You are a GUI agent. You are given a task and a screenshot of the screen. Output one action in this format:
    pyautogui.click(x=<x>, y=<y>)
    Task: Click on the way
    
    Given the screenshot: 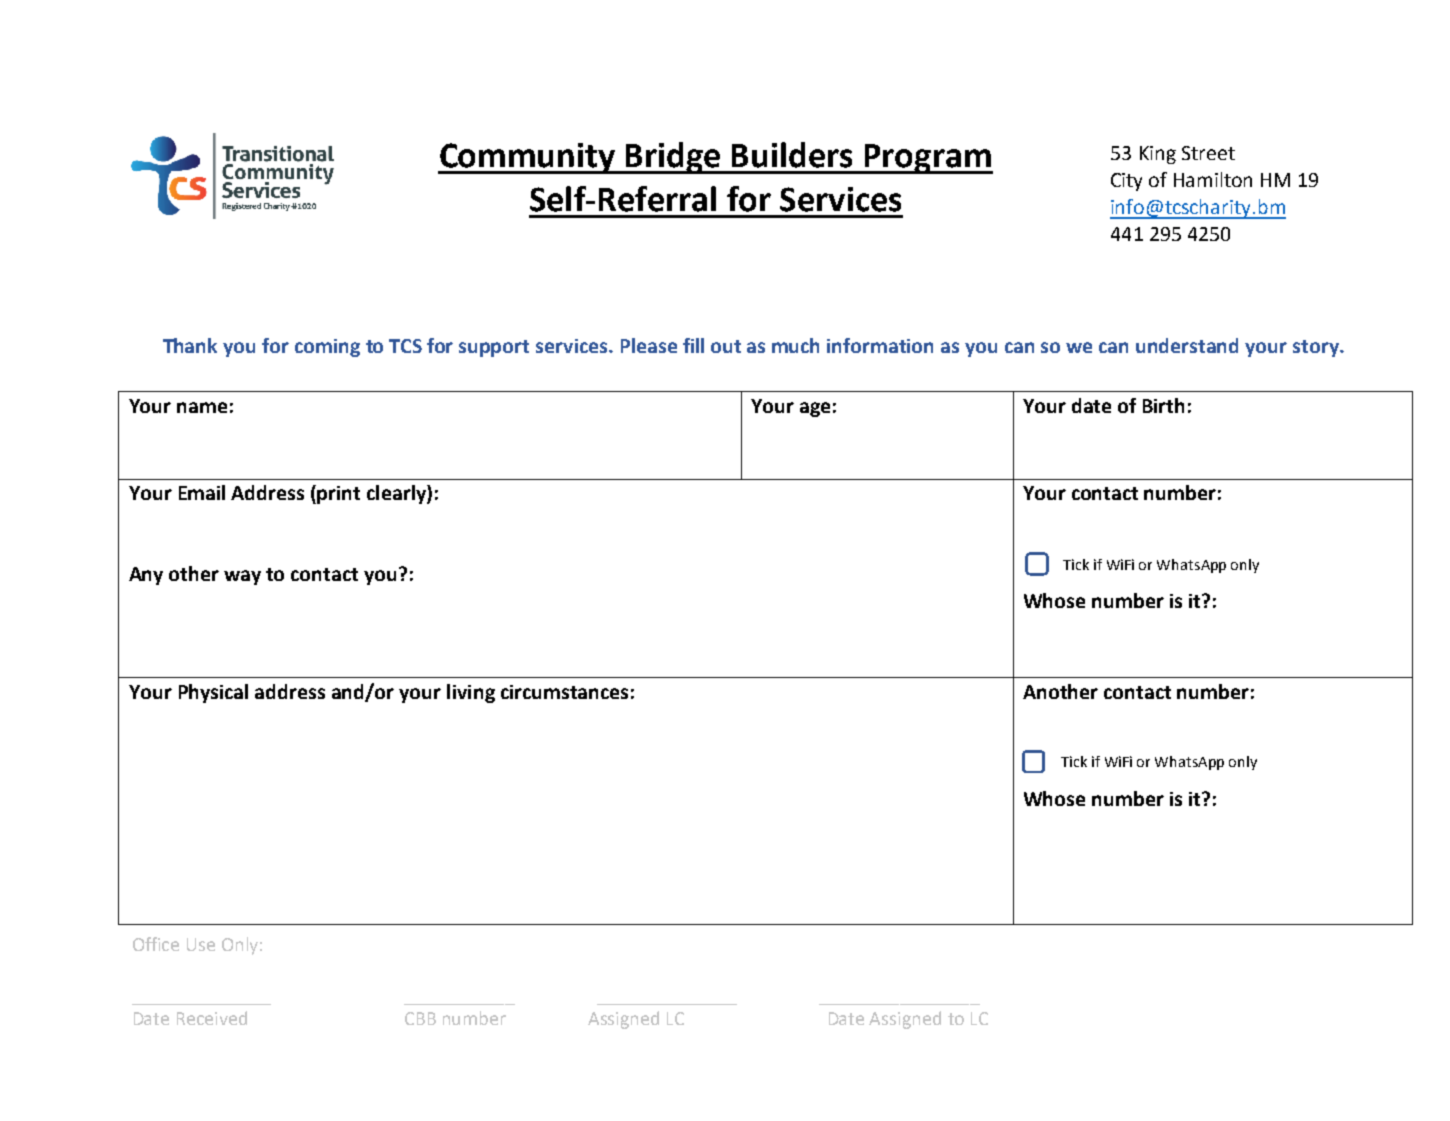 What is the action you would take?
    pyautogui.click(x=242, y=577)
